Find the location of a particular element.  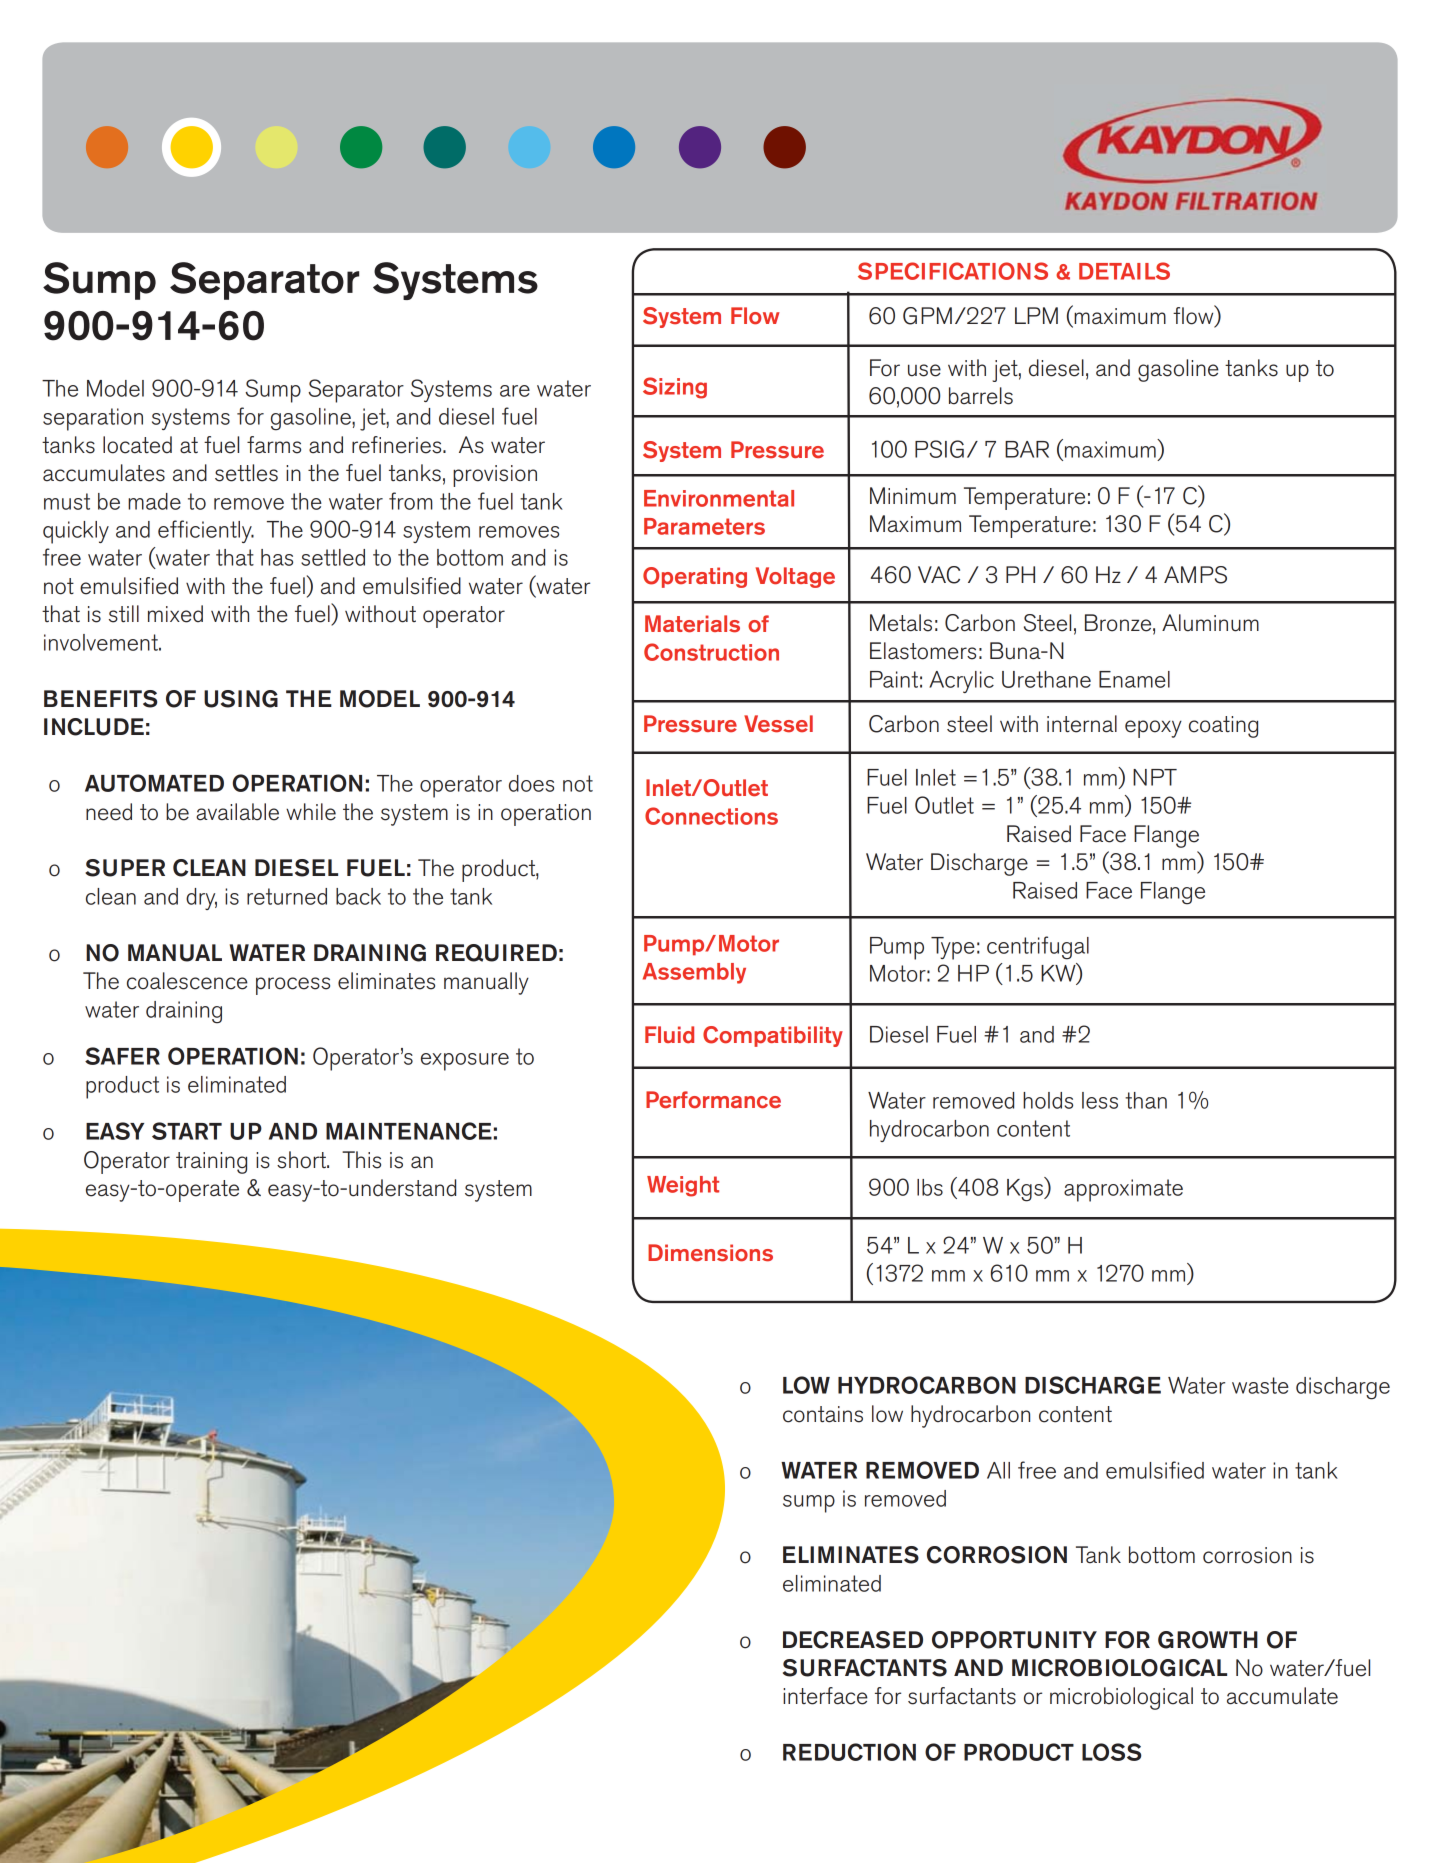

separation is located at coordinates (93, 419).
